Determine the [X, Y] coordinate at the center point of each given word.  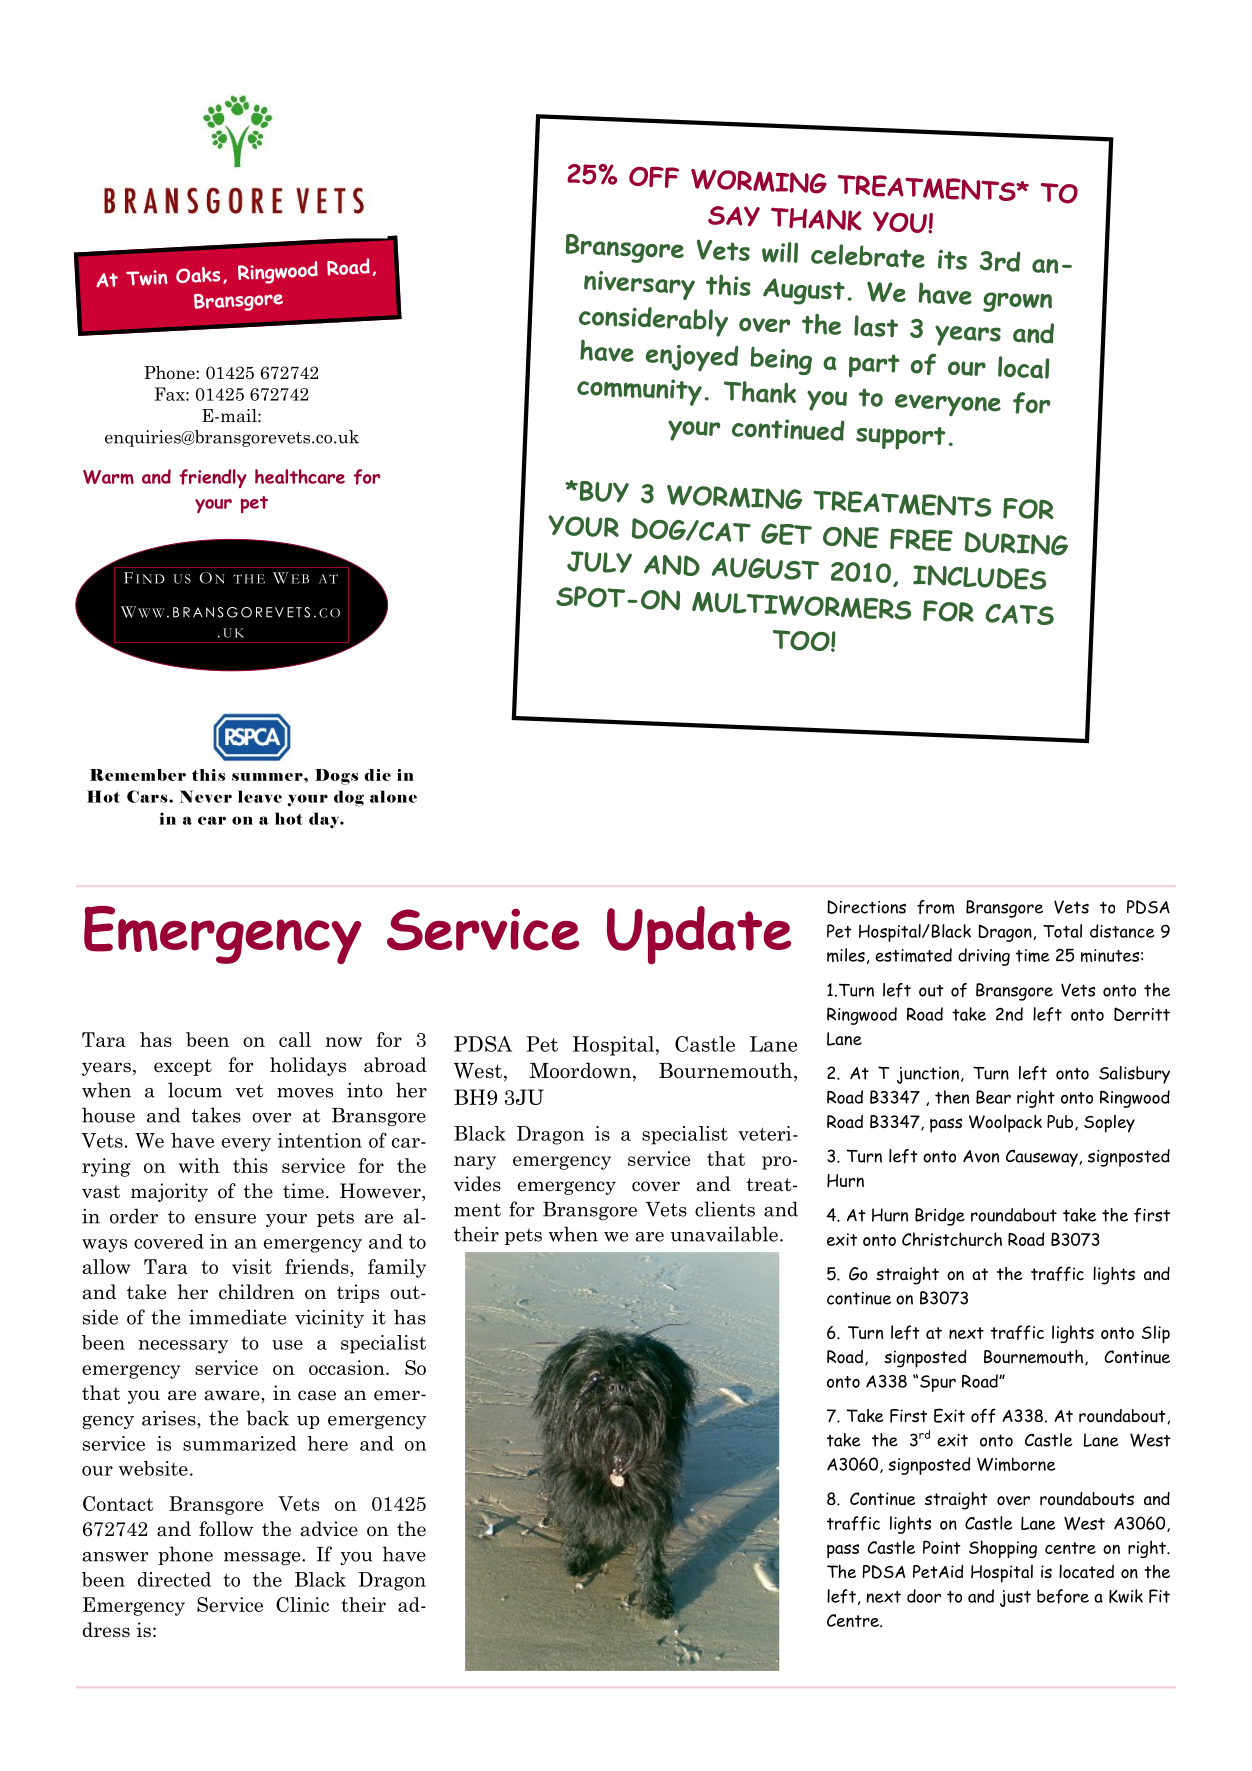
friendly [213, 478]
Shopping [1003, 1549]
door [924, 1596]
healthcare [300, 476]
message [263, 1558]
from [936, 907]
